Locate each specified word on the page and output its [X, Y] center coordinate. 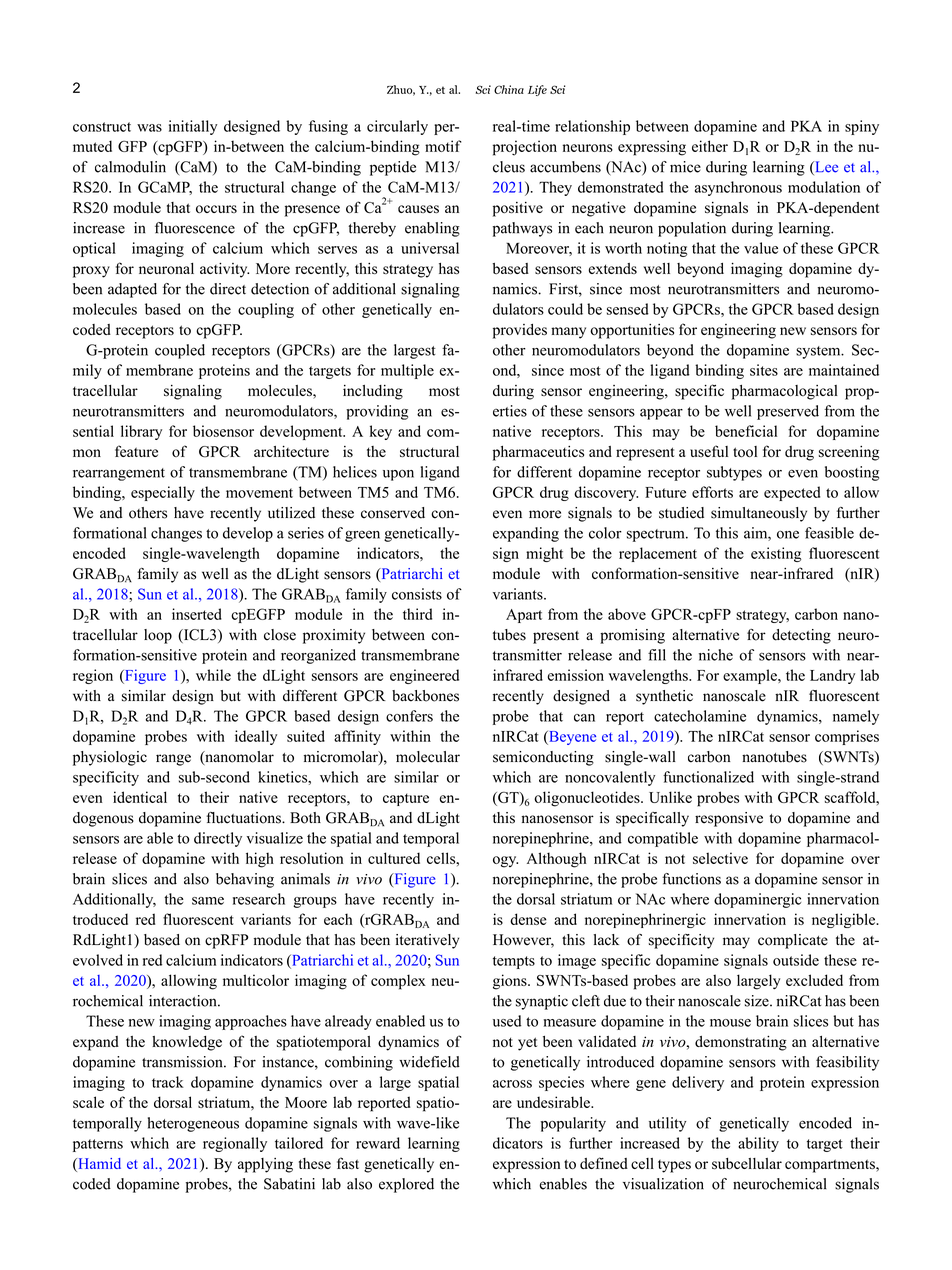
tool [745, 451]
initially [193, 127]
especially [163, 493]
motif [443, 146]
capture [406, 799]
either [710, 146]
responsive [729, 819]
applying [265, 1165]
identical [140, 797]
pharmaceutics [538, 453]
